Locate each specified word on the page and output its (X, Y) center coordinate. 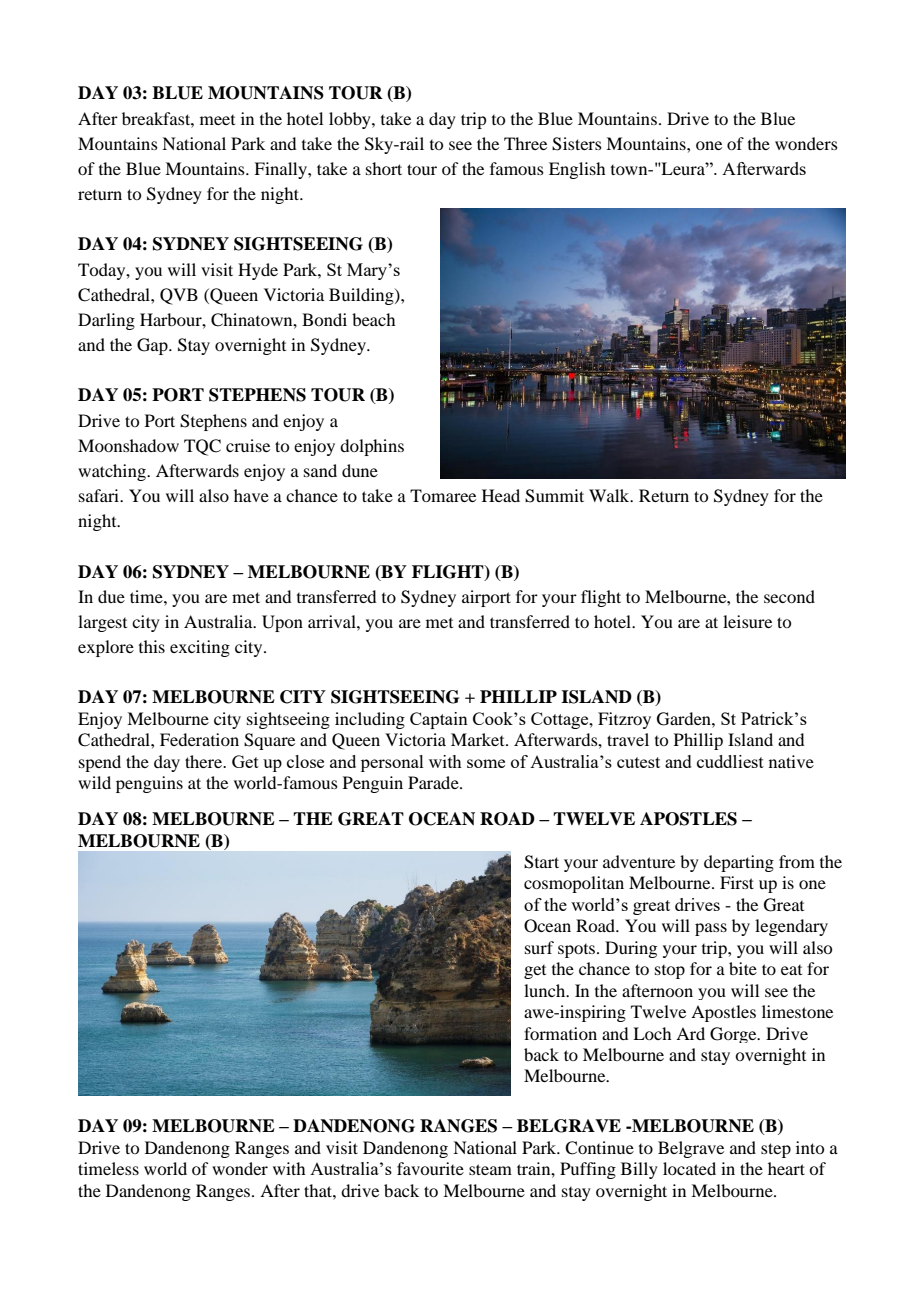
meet (217, 120)
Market (479, 739)
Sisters (577, 144)
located (689, 1168)
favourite (430, 1168)
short (384, 168)
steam (490, 1169)
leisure (747, 621)
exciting (200, 648)
